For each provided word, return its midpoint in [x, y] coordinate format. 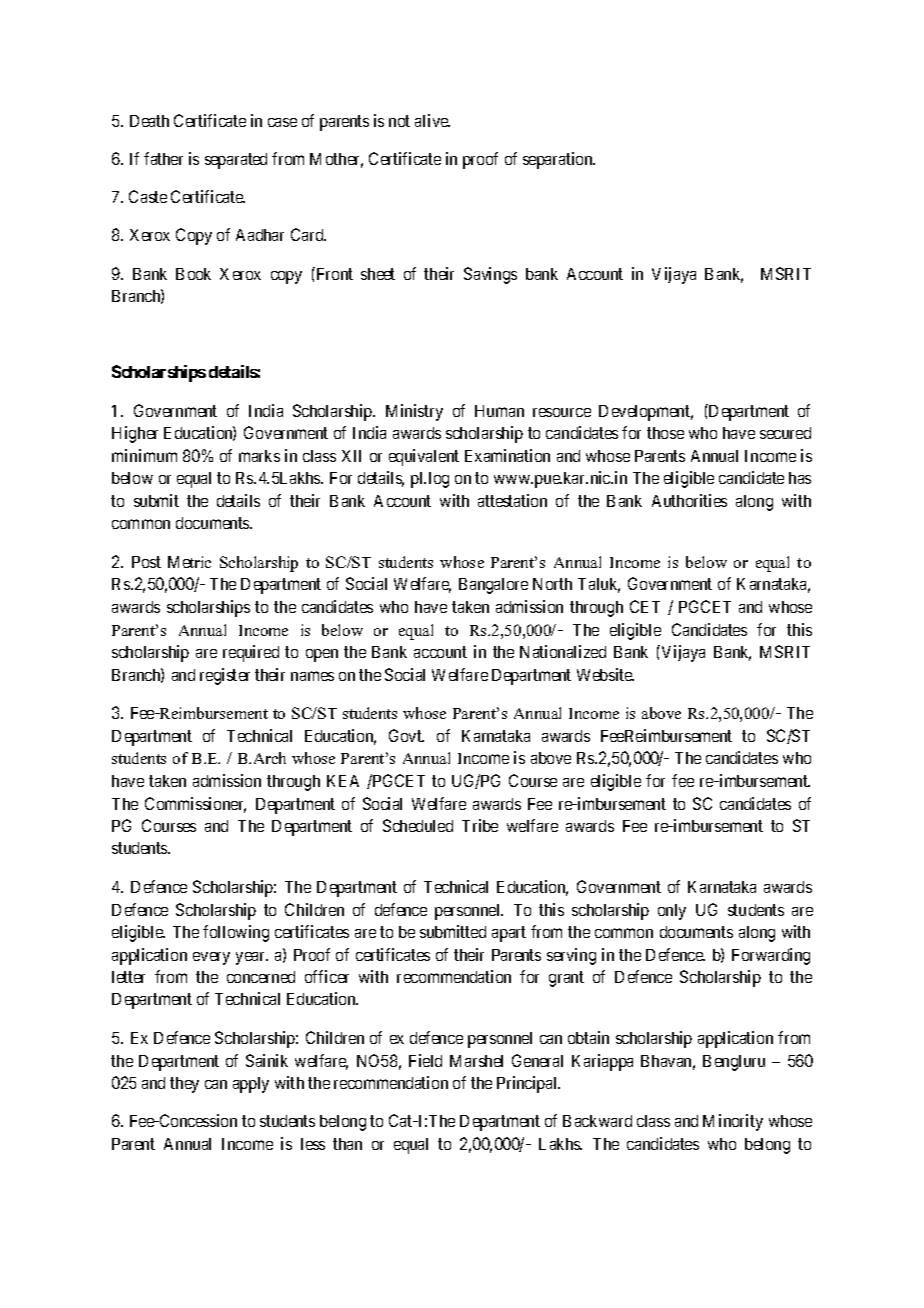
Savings [490, 275]
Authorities [689, 500]
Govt [406, 735]
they [184, 1085]
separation [559, 160]
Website [605, 674]
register [225, 676]
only [672, 912]
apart [509, 934]
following [236, 933]
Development [646, 413]
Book [193, 274]
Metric [189, 562]
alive [432, 120]
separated [236, 161]
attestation [512, 500]
